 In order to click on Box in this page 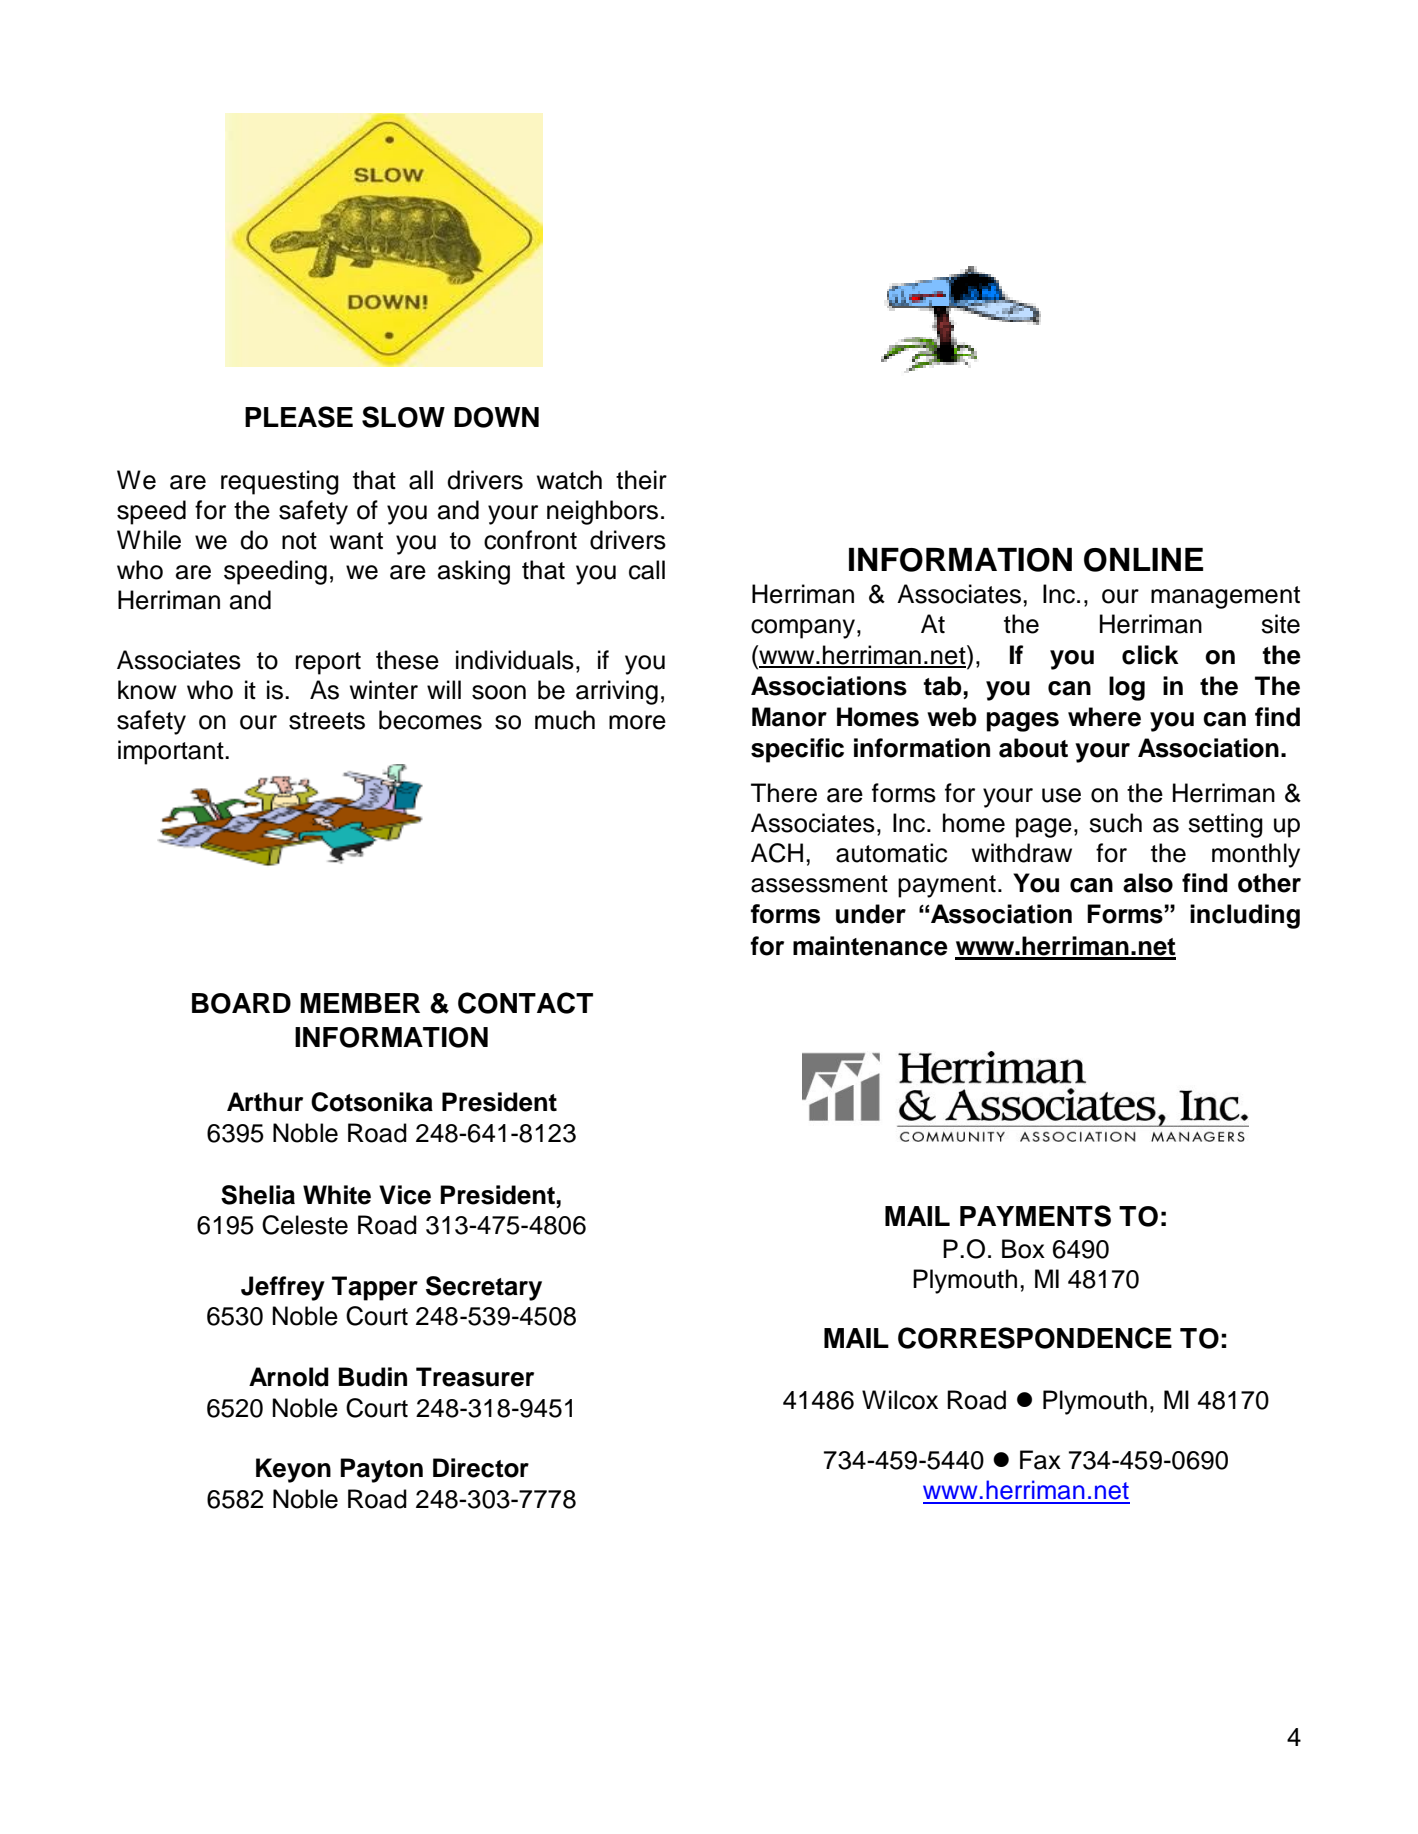, I will do `click(1023, 1249)`.
